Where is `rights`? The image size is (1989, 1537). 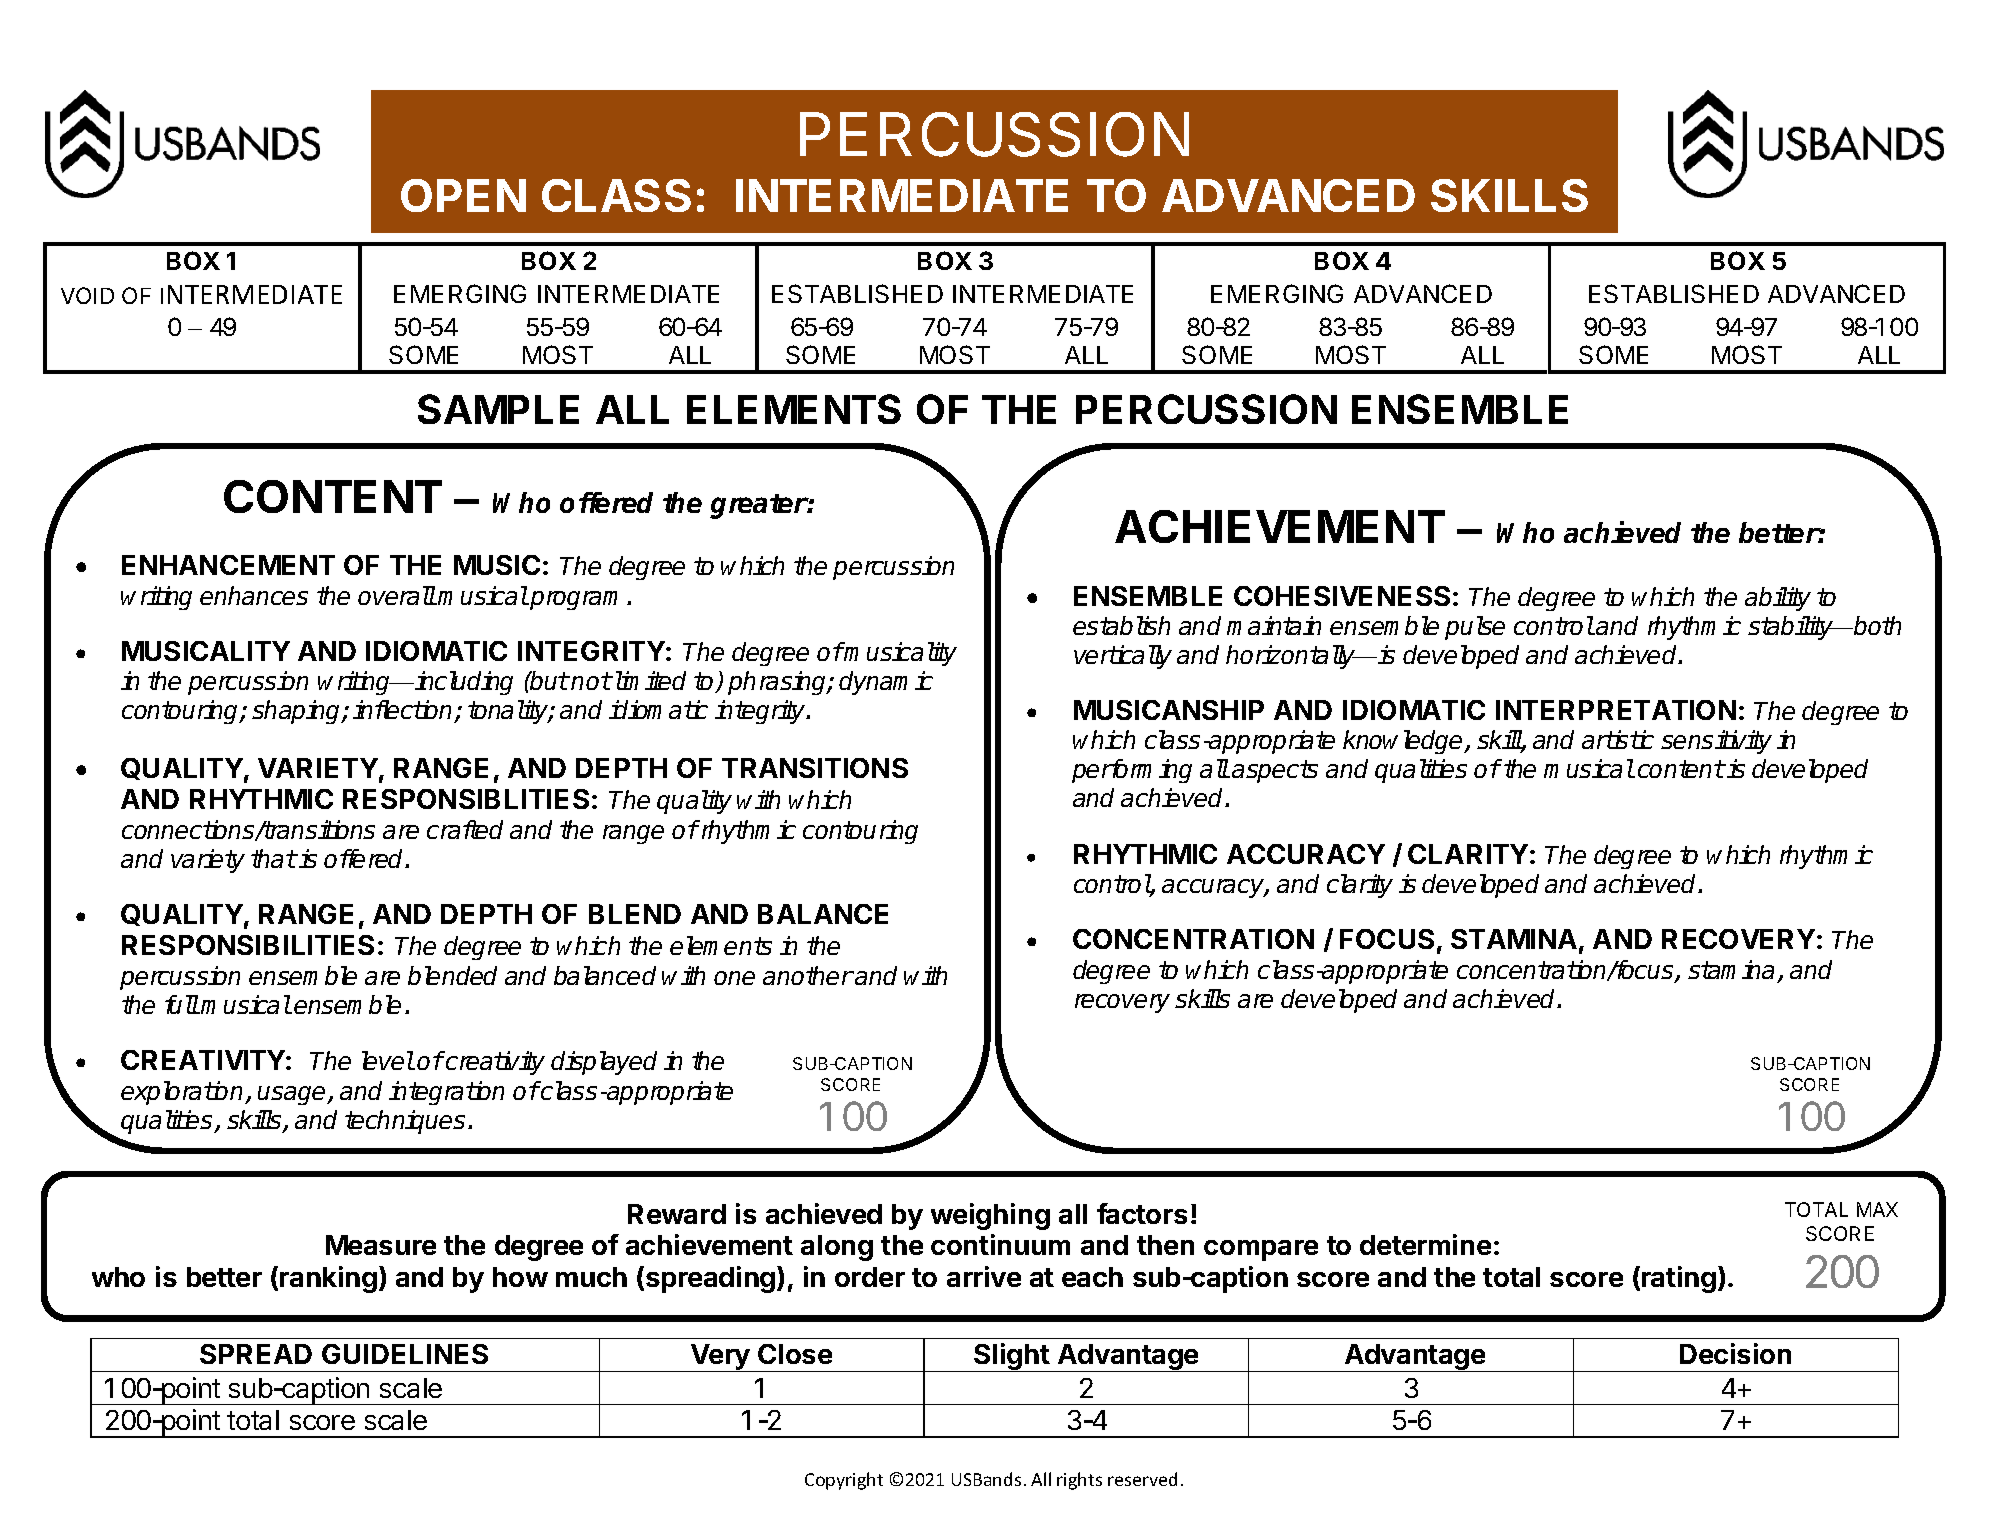 rights is located at coordinates (1079, 1481).
